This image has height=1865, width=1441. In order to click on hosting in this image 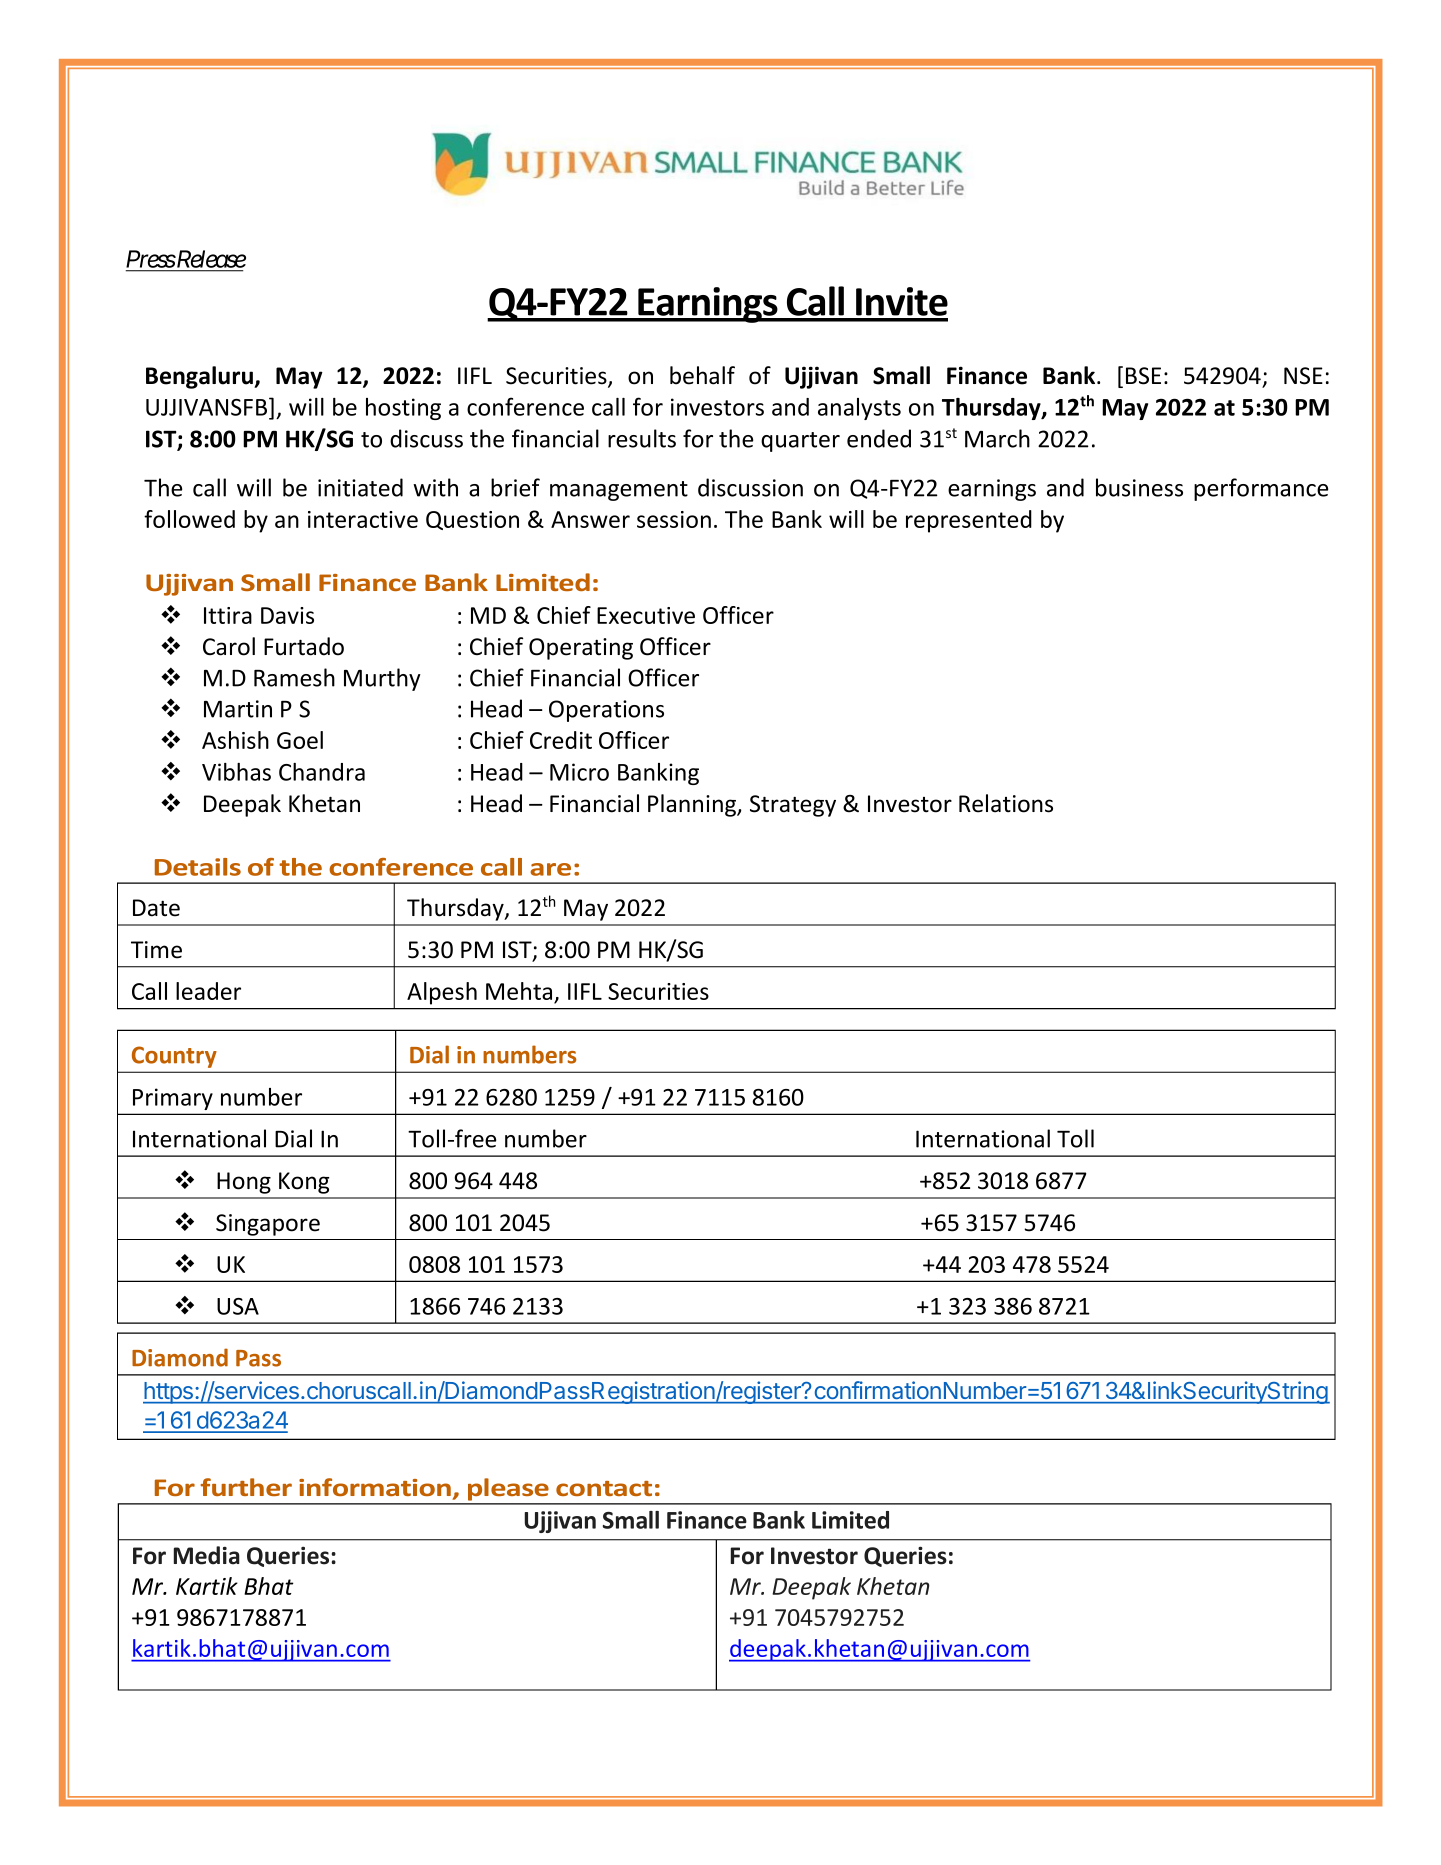, I will do `click(403, 409)`.
